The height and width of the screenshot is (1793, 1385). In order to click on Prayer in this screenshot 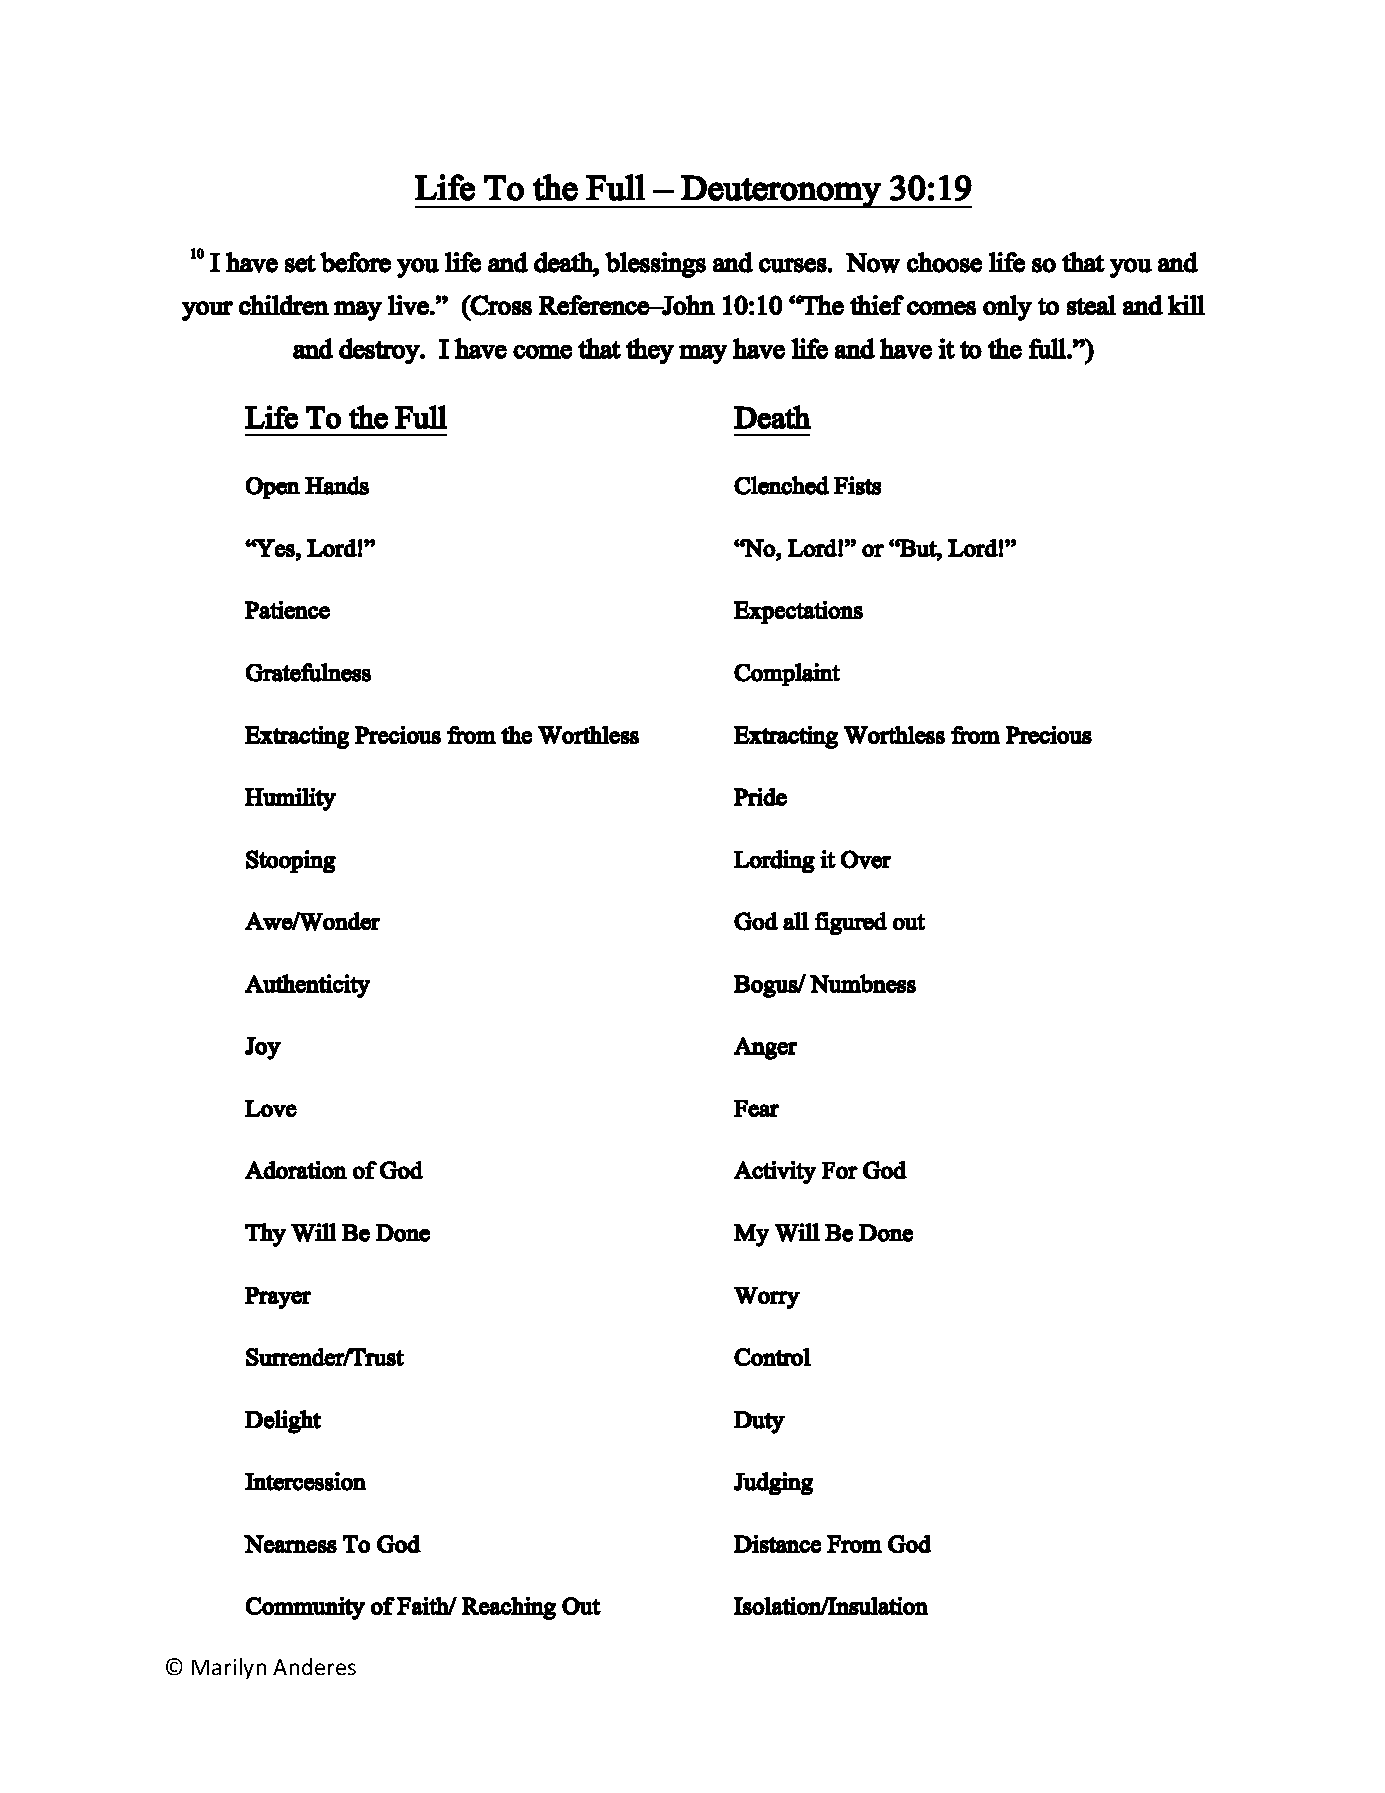, I will do `click(278, 1298)`.
